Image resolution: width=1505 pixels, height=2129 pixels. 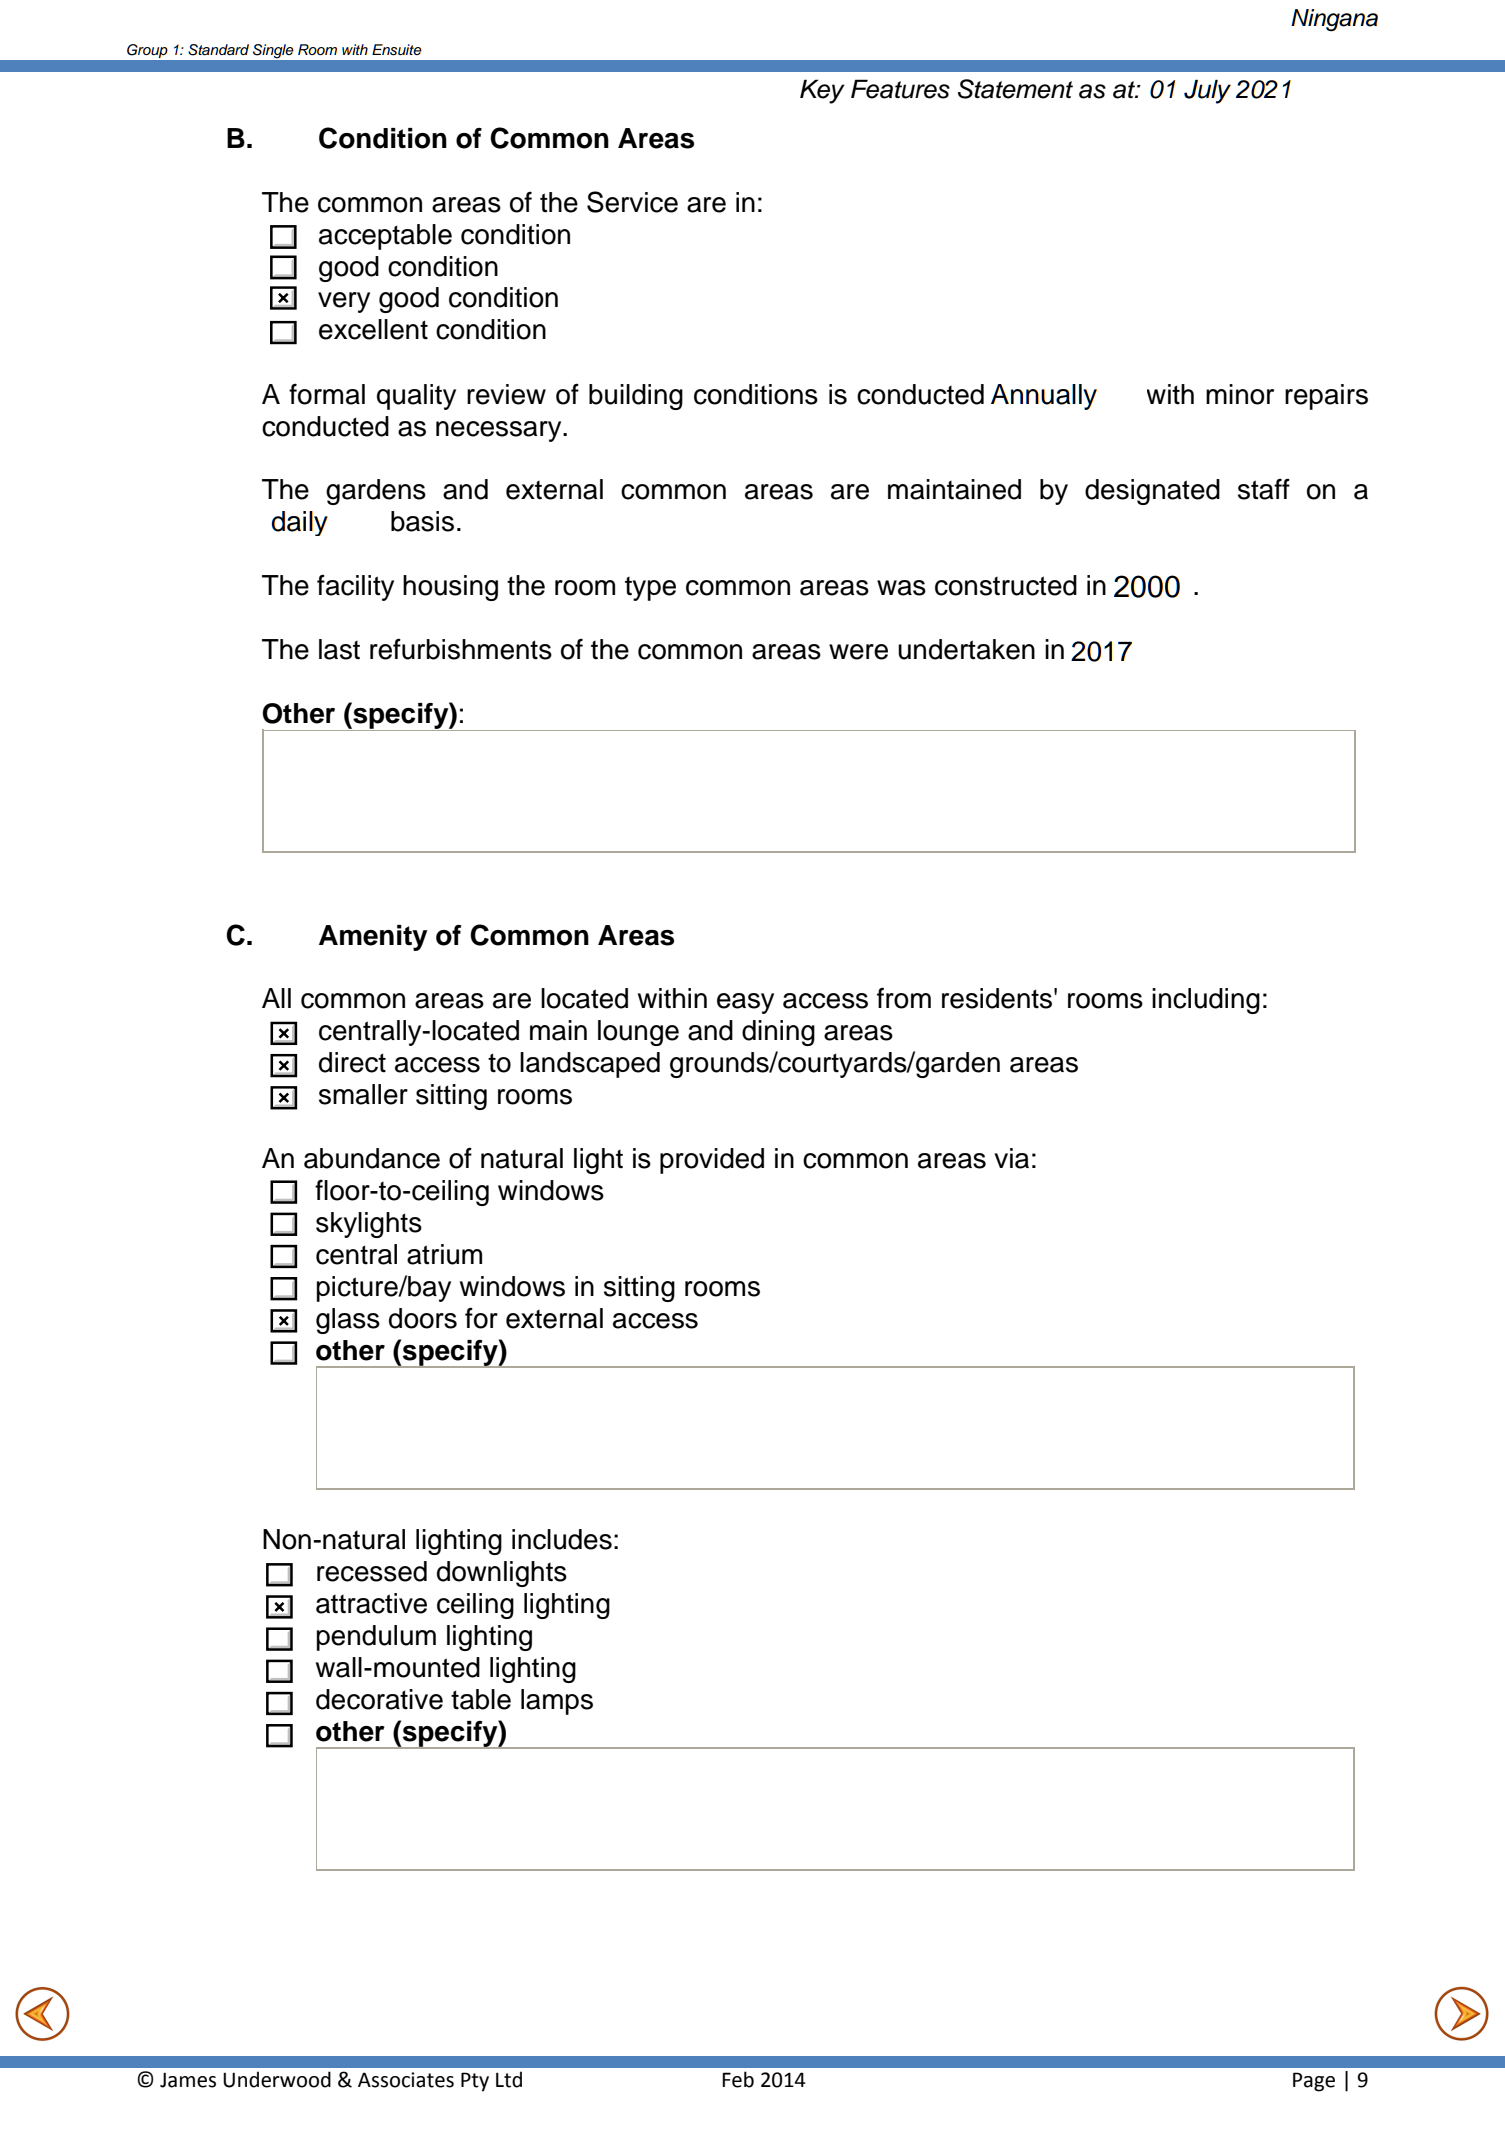 I want to click on Underwood, so click(x=277, y=2079).
